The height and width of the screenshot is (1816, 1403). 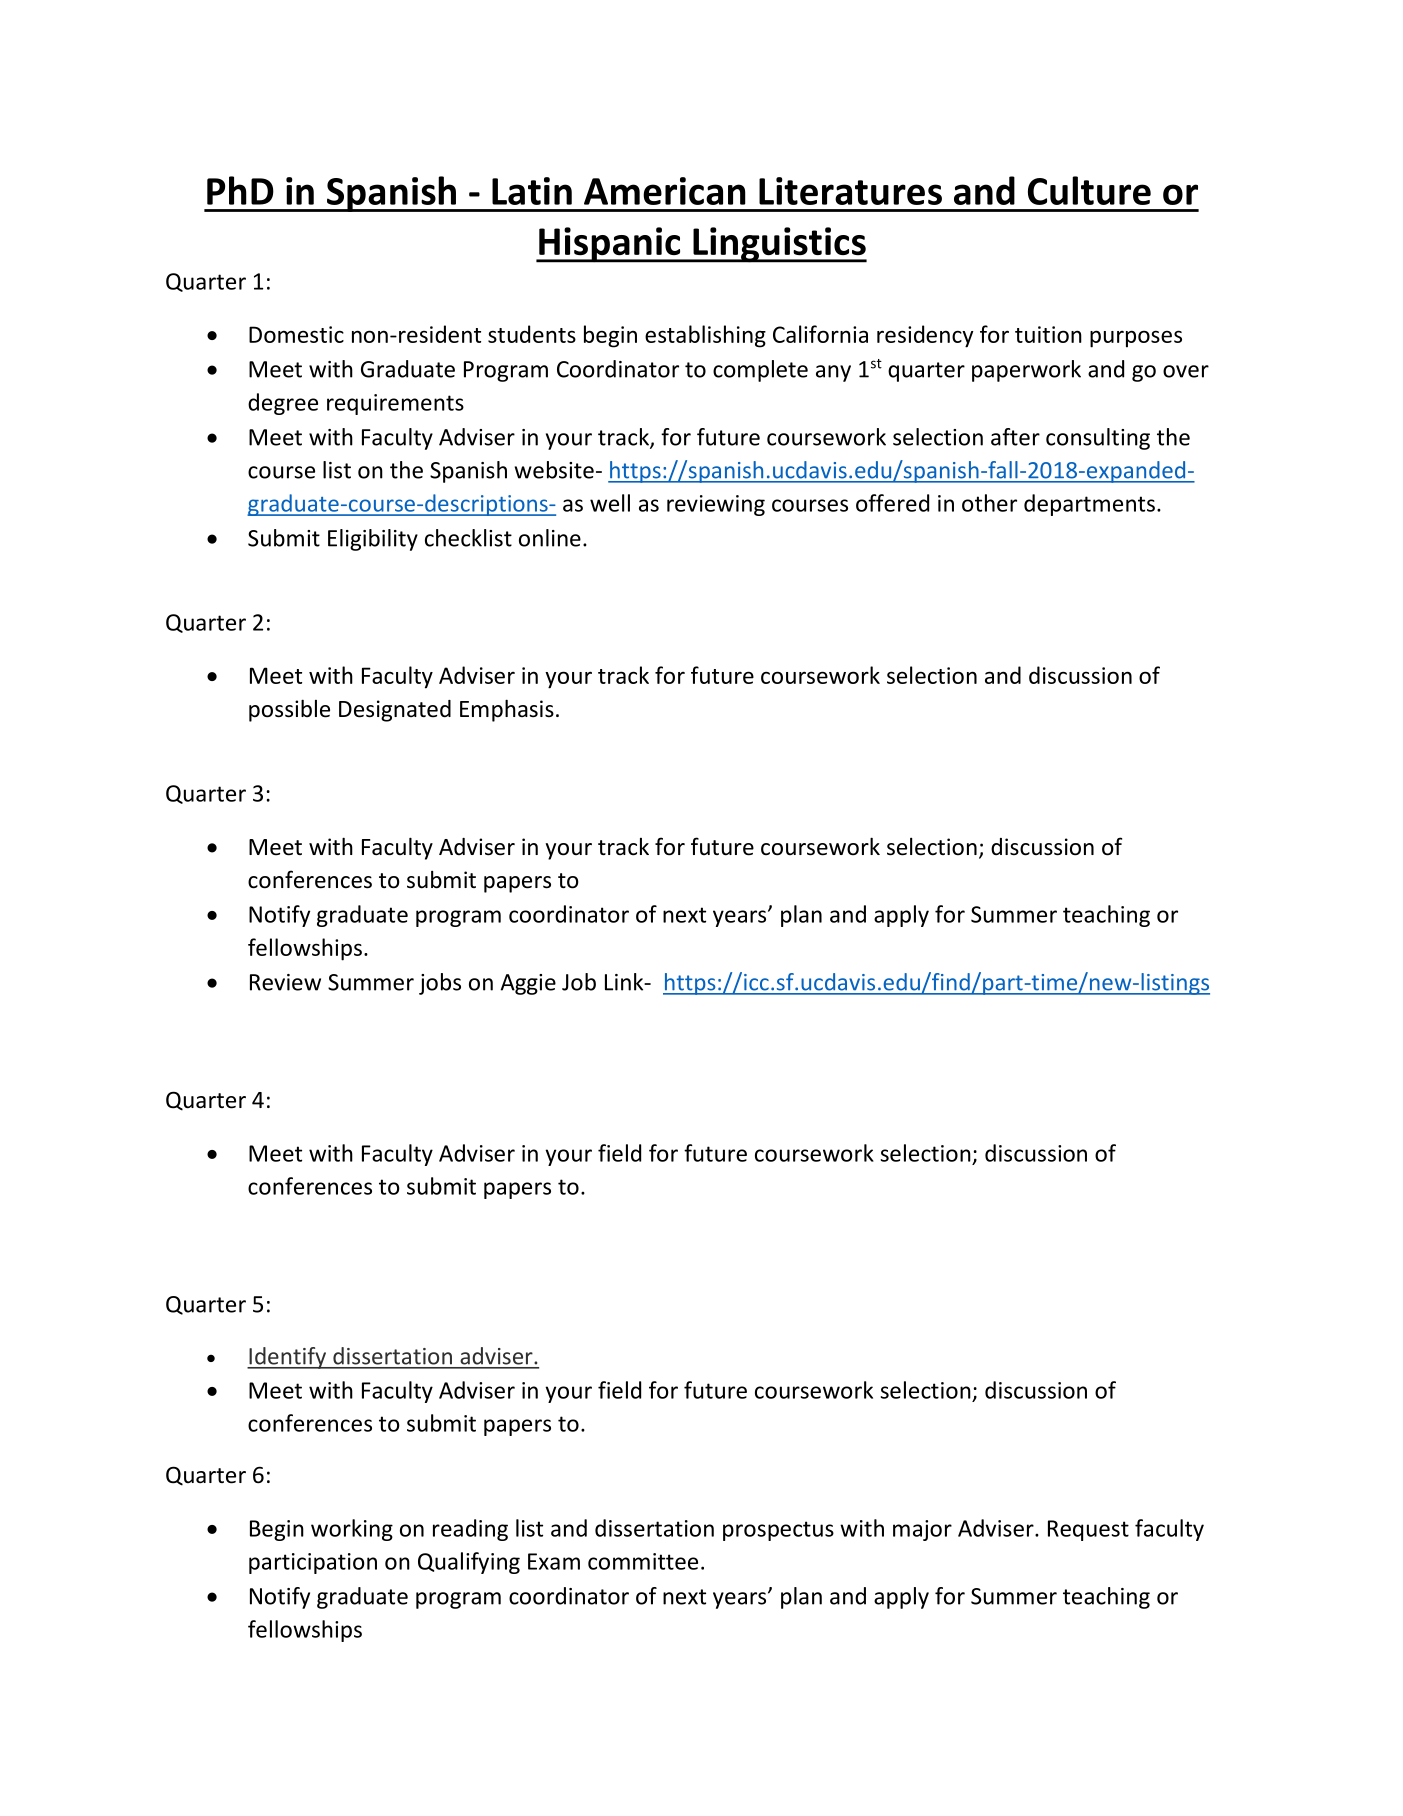 I want to click on other, so click(x=989, y=503).
